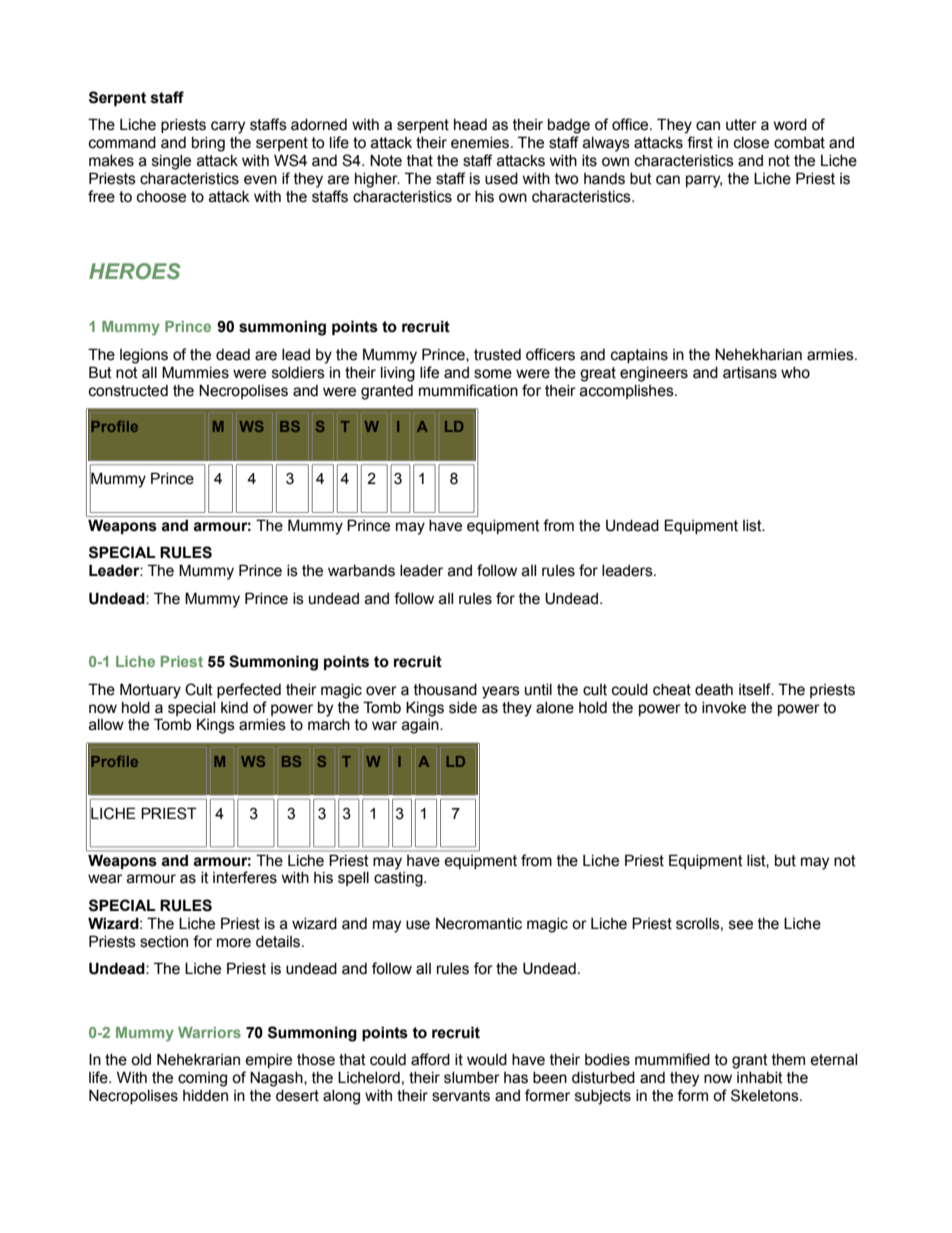  I want to click on slumber, so click(472, 1078).
